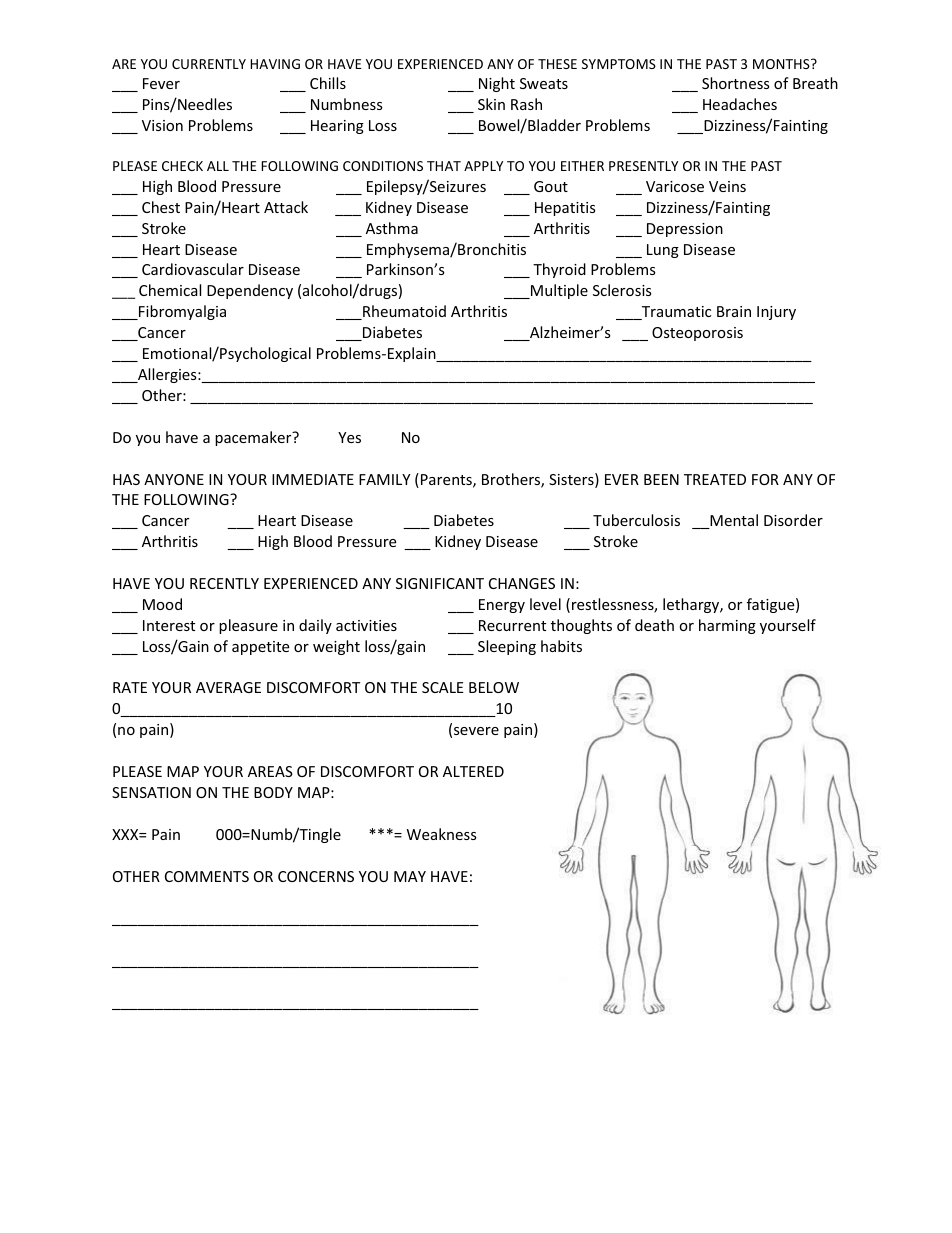  What do you see at coordinates (384, 479) in the document?
I see `FAMILY` at bounding box center [384, 479].
